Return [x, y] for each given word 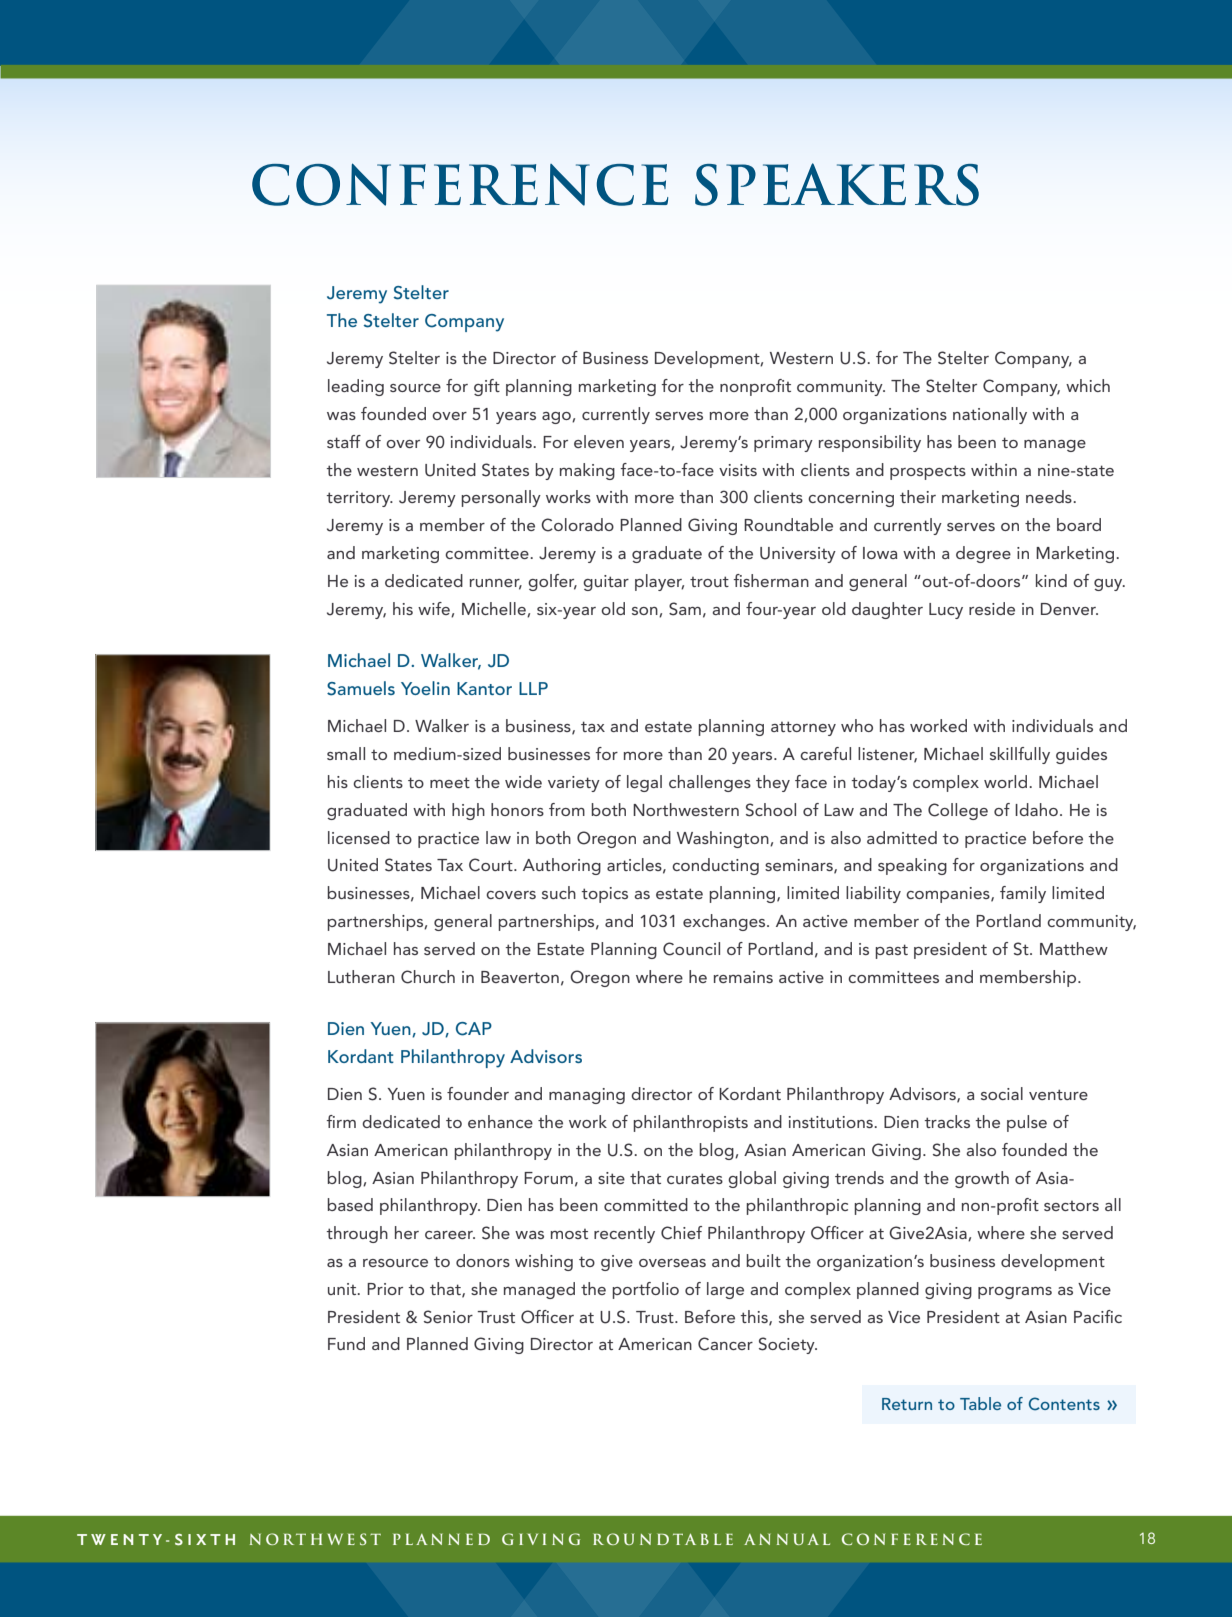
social [1002, 1093]
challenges [710, 783]
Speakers [837, 184]
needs [1050, 496]
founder [478, 1093]
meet [450, 782]
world [1007, 781]
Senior [448, 1317]
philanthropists [690, 1123]
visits [738, 470]
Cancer [725, 1344]
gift [487, 387]
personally [501, 498]
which [1088, 385]
